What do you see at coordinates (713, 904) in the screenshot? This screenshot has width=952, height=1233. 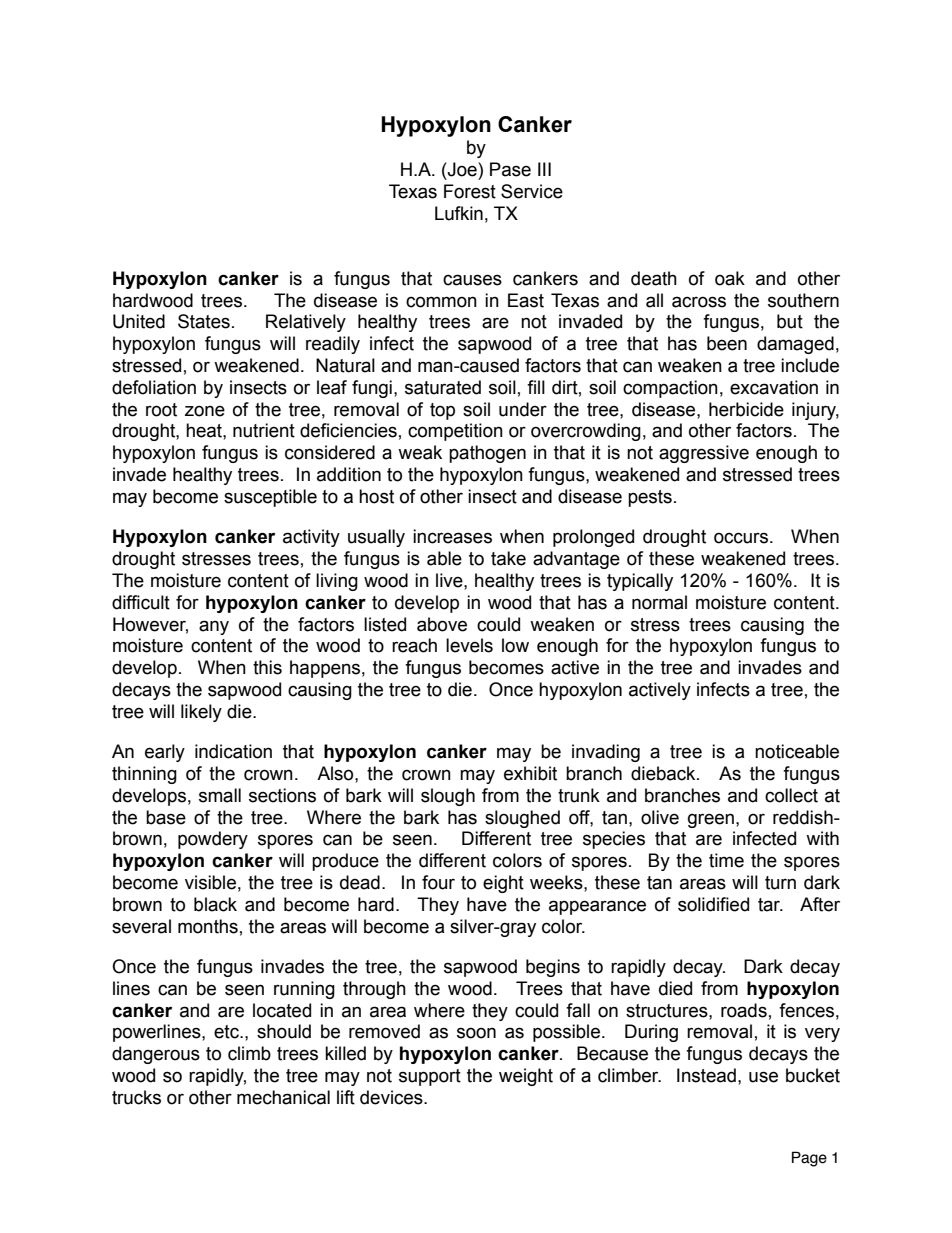 I see `solidified` at bounding box center [713, 904].
